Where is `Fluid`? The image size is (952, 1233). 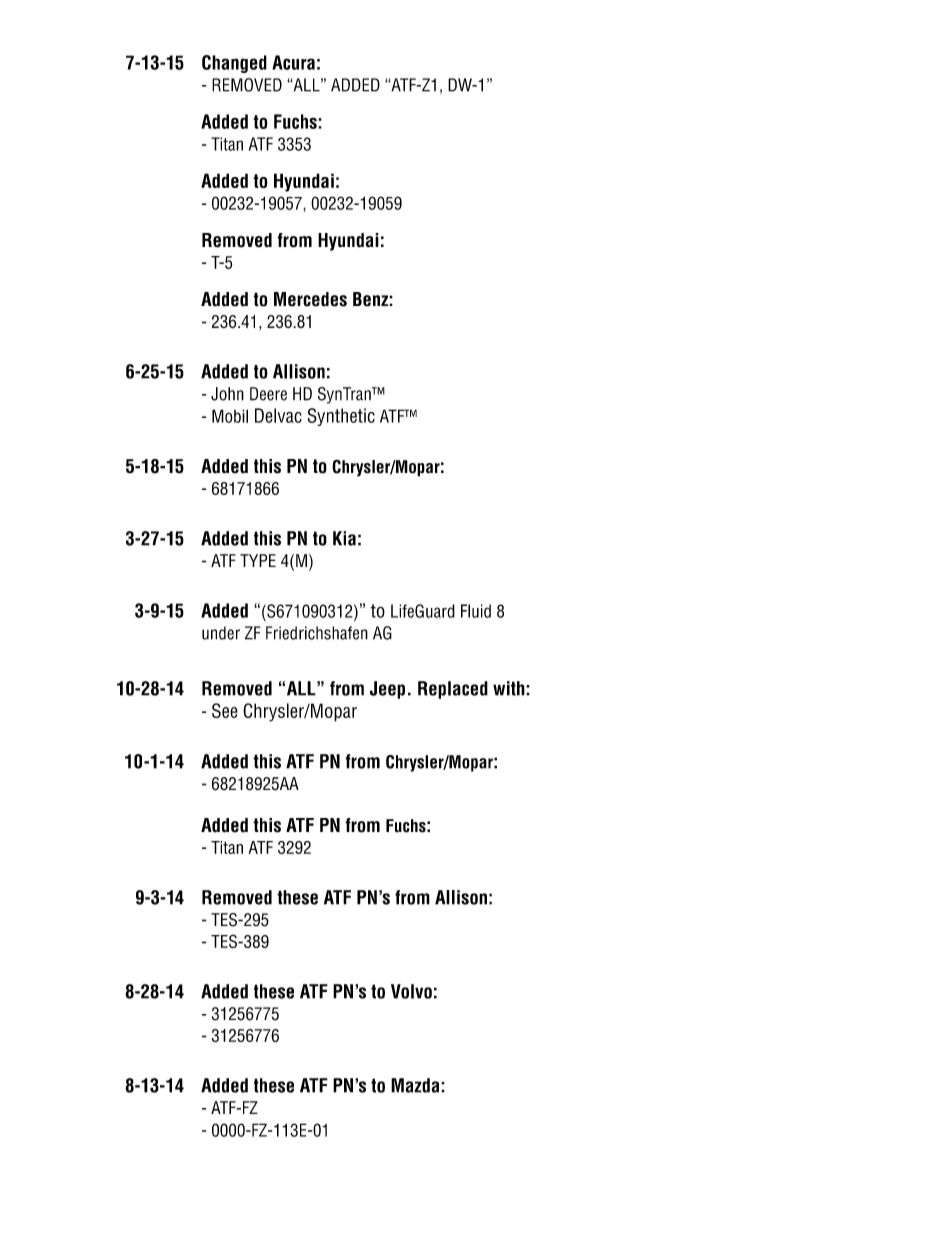 Fluid is located at coordinates (476, 611).
